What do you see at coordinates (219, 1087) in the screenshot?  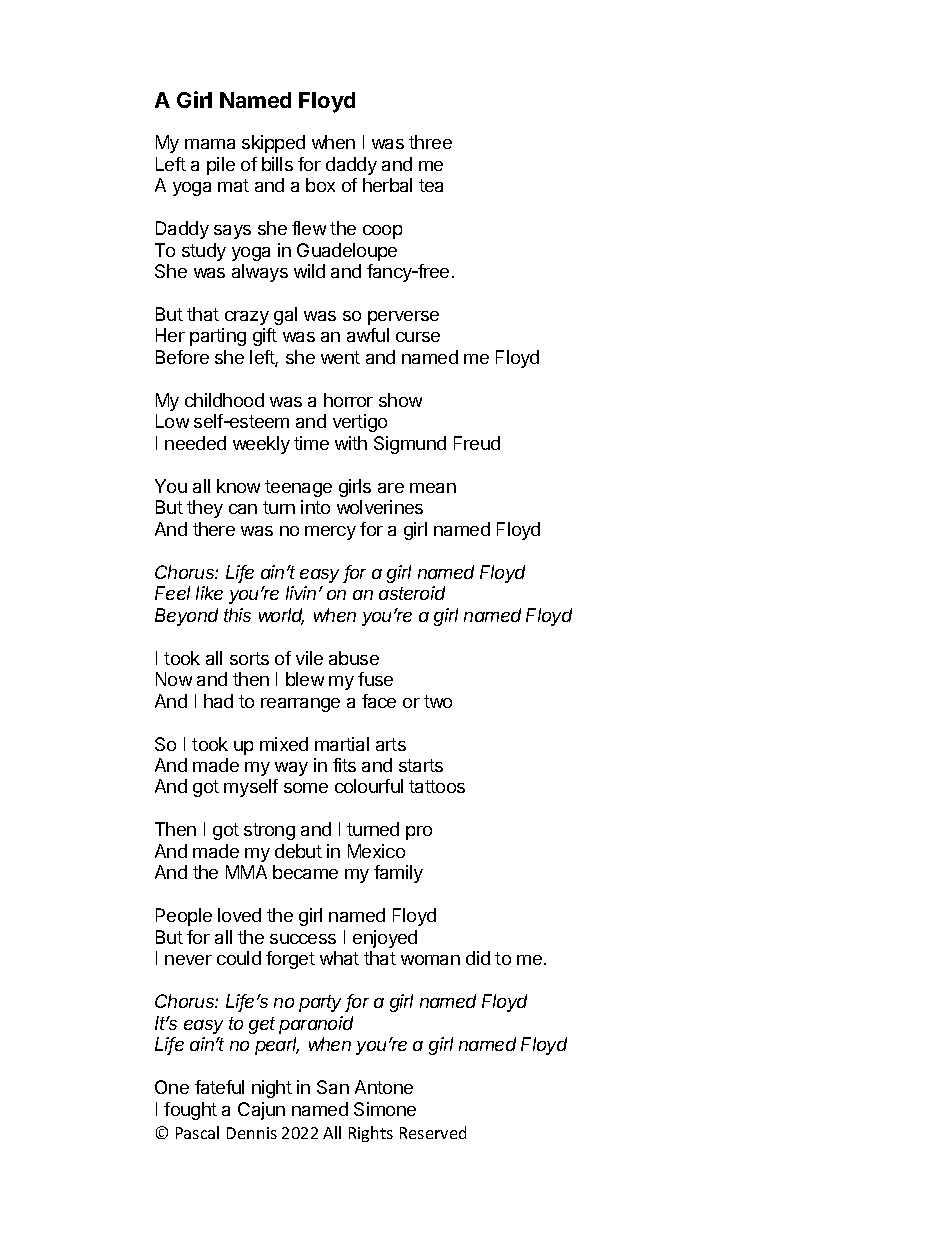 I see `fateful` at bounding box center [219, 1087].
